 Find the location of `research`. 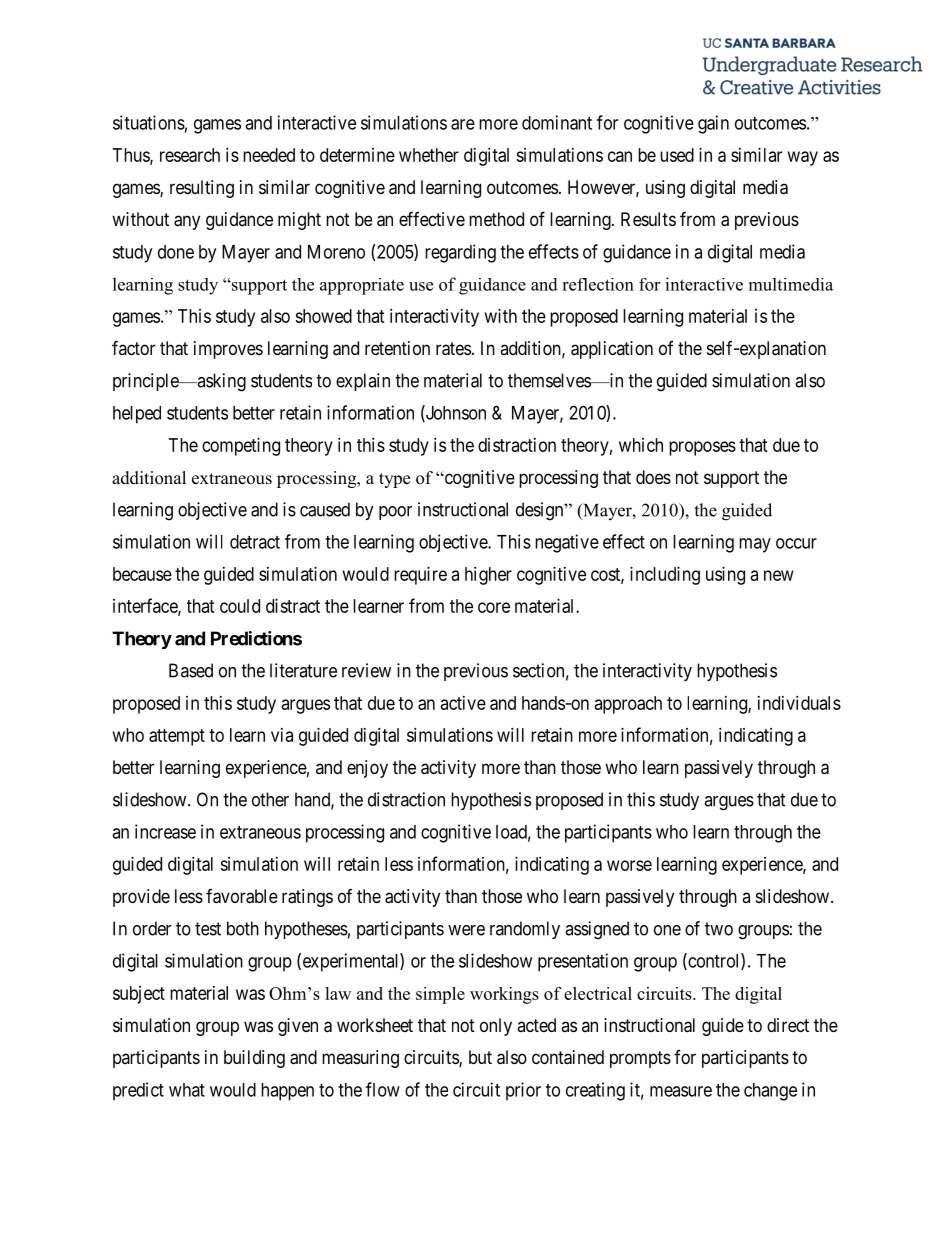

research is located at coordinates (190, 155).
